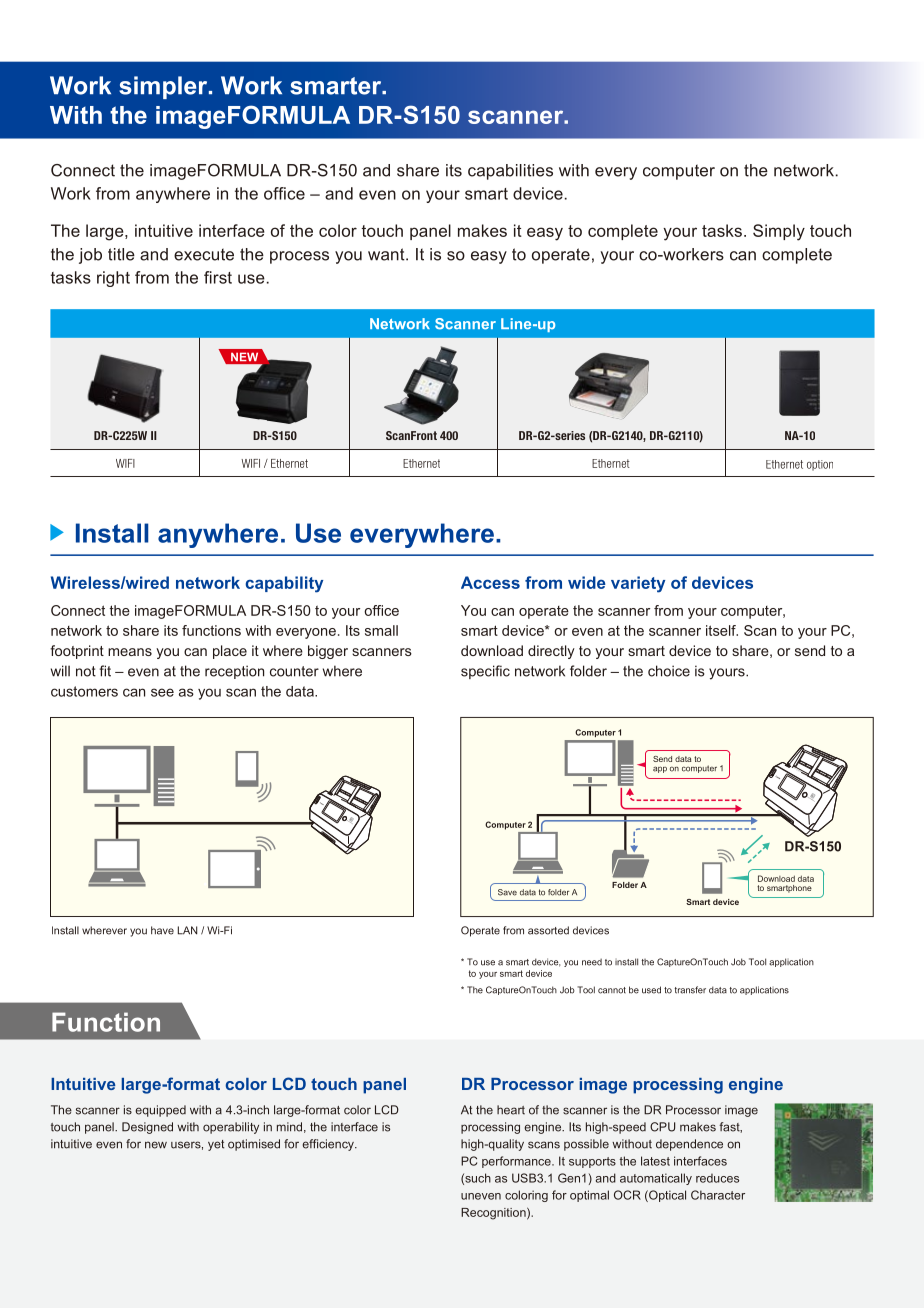  Describe the element at coordinates (779, 232) in the document. I see `Simply` at that location.
